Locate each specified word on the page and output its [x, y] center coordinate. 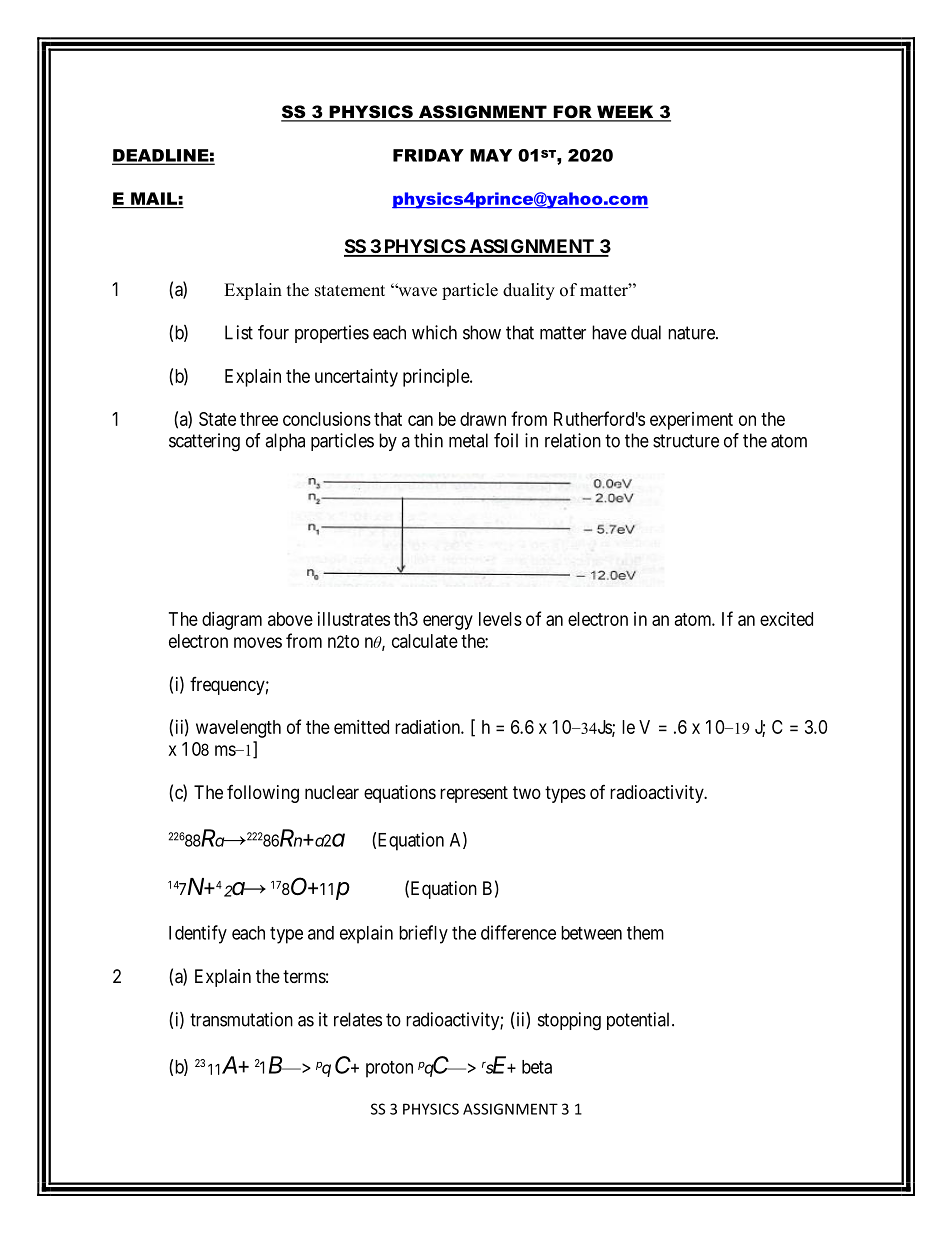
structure [686, 441]
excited [786, 619]
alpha [285, 442]
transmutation [241, 1019]
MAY [491, 155]
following [263, 794]
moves [258, 642]
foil [506, 440]
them [645, 933]
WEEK [625, 113]
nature [692, 333]
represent [474, 794]
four [273, 332]
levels [500, 619]
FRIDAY [428, 155]
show [482, 332]
